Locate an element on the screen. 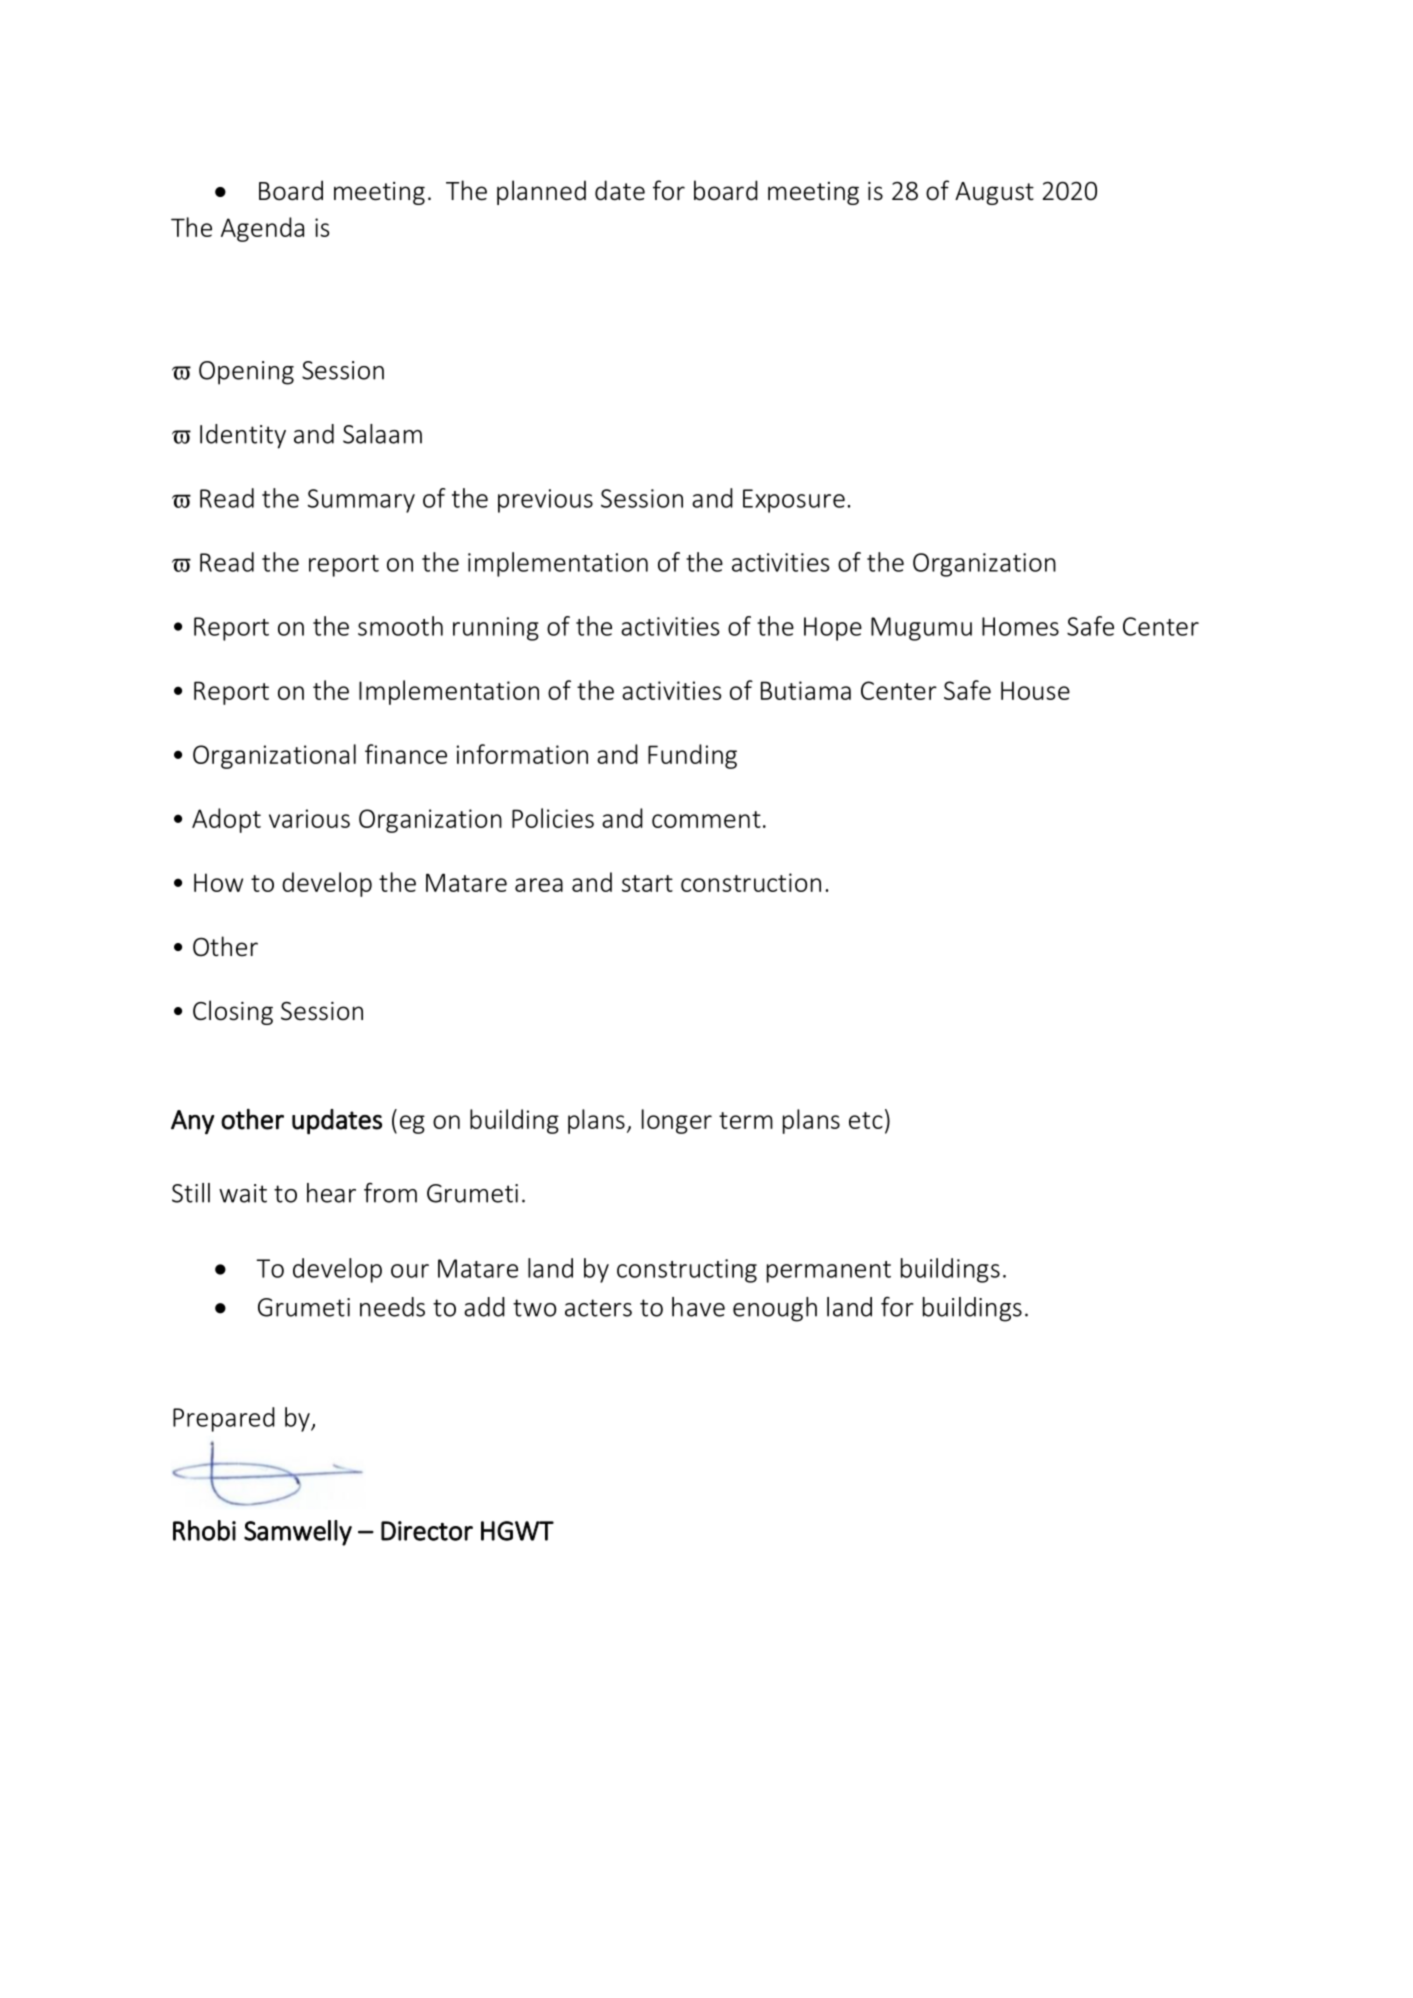  planned is located at coordinates (541, 192).
